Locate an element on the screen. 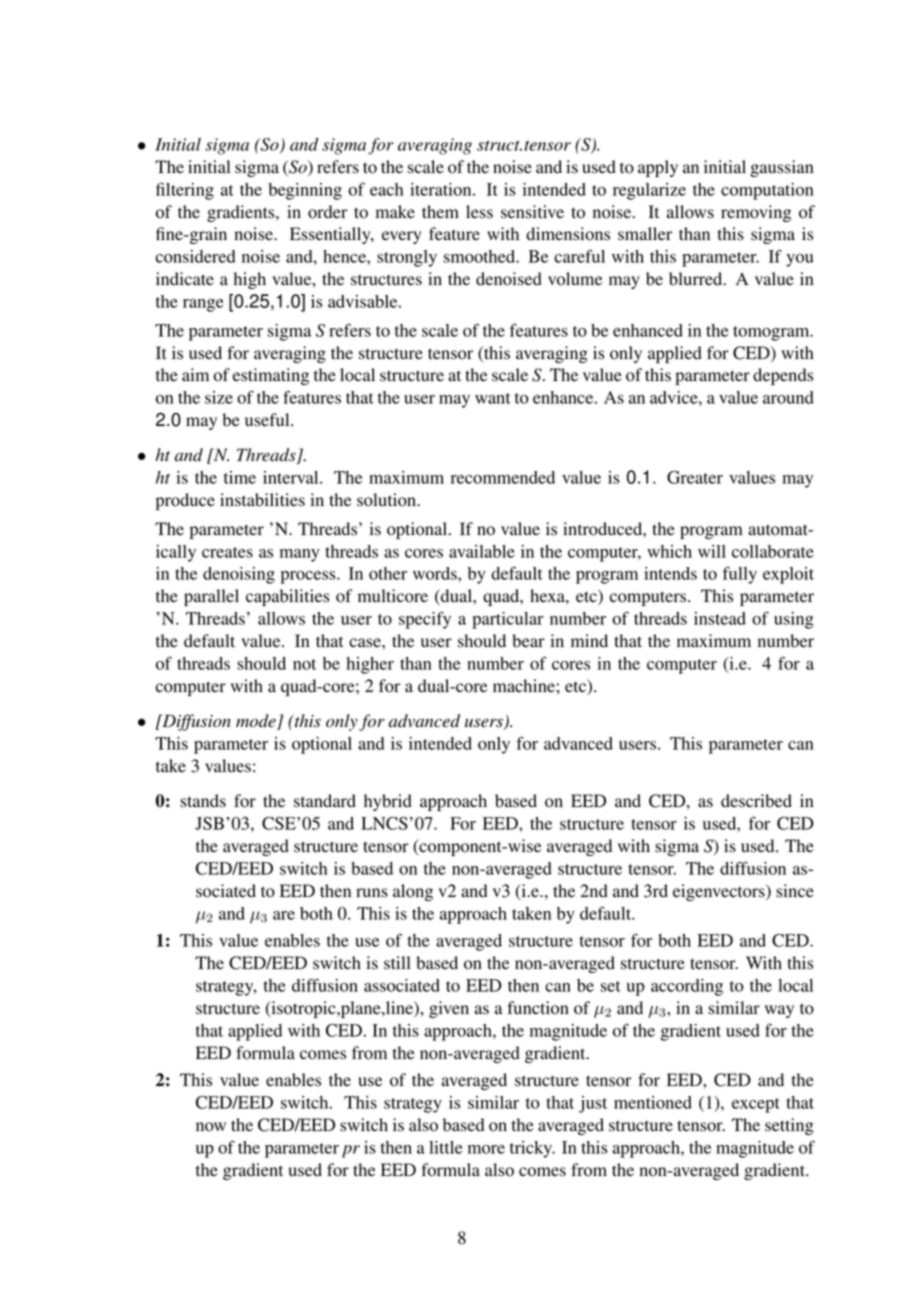 The width and height of the screenshot is (924, 1308). available is located at coordinates (482, 551).
